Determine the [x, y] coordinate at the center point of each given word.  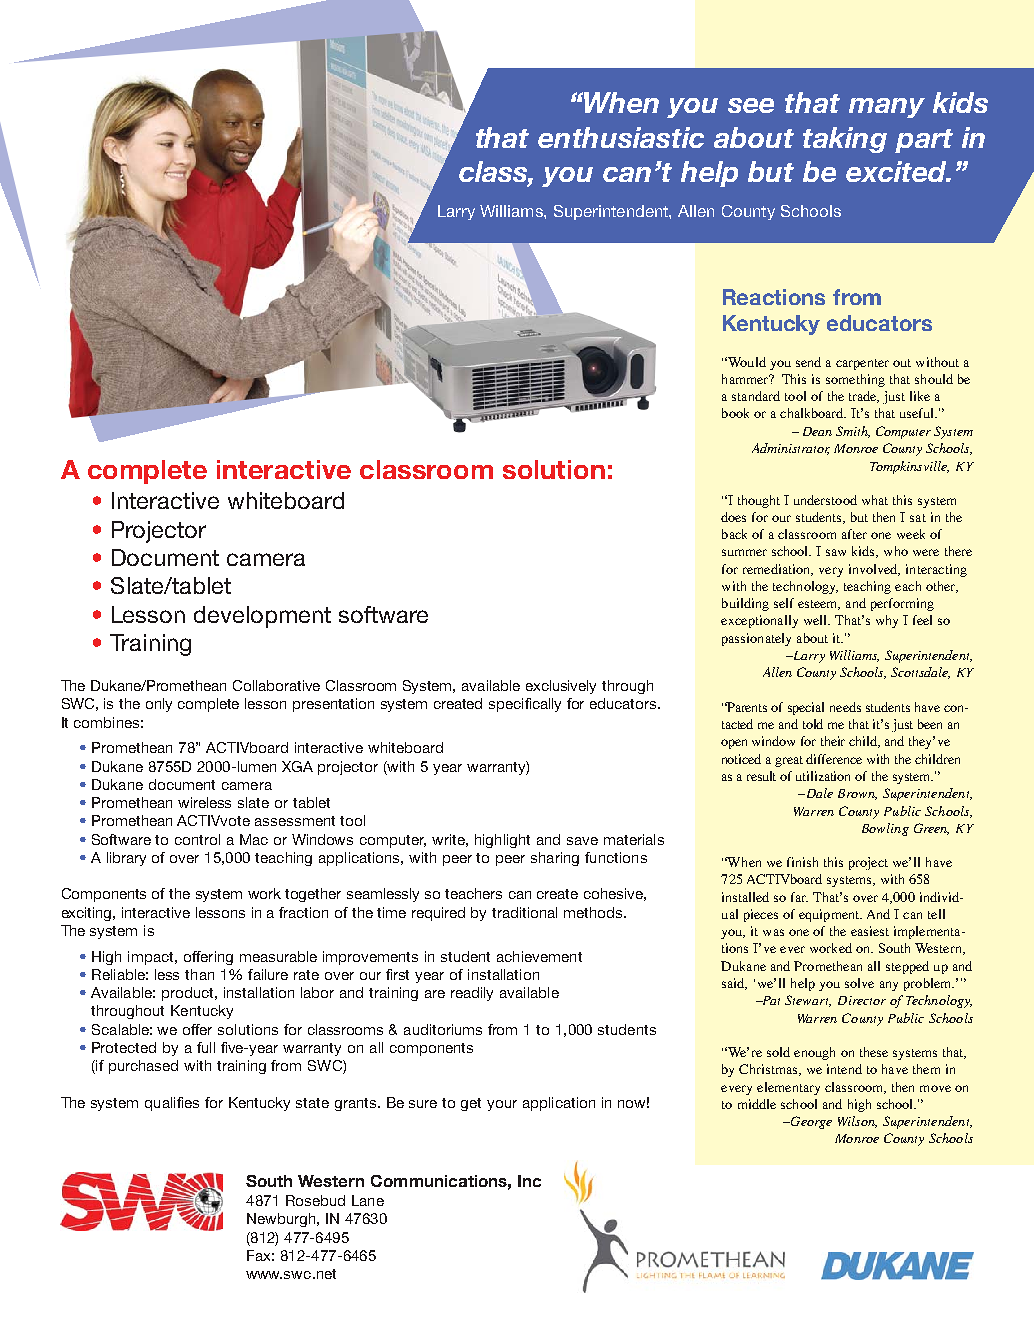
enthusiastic [621, 137]
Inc [529, 1181]
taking [845, 140]
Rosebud [315, 1200]
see [751, 105]
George [810, 1122]
